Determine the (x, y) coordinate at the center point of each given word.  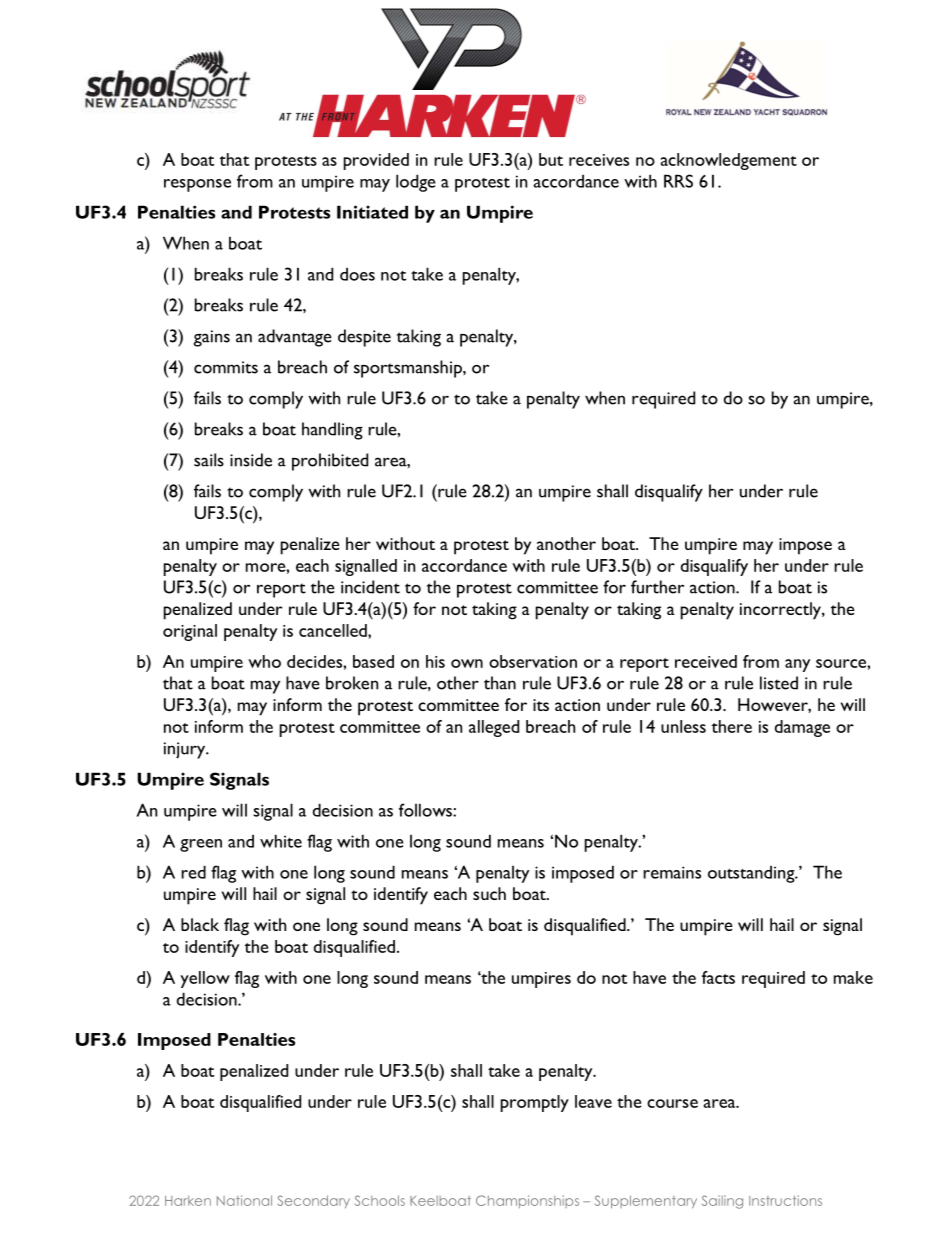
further (657, 587)
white (281, 841)
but (551, 159)
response (197, 185)
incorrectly (781, 611)
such (489, 893)
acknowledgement (729, 161)
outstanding (752, 874)
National (244, 1200)
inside (251, 460)
